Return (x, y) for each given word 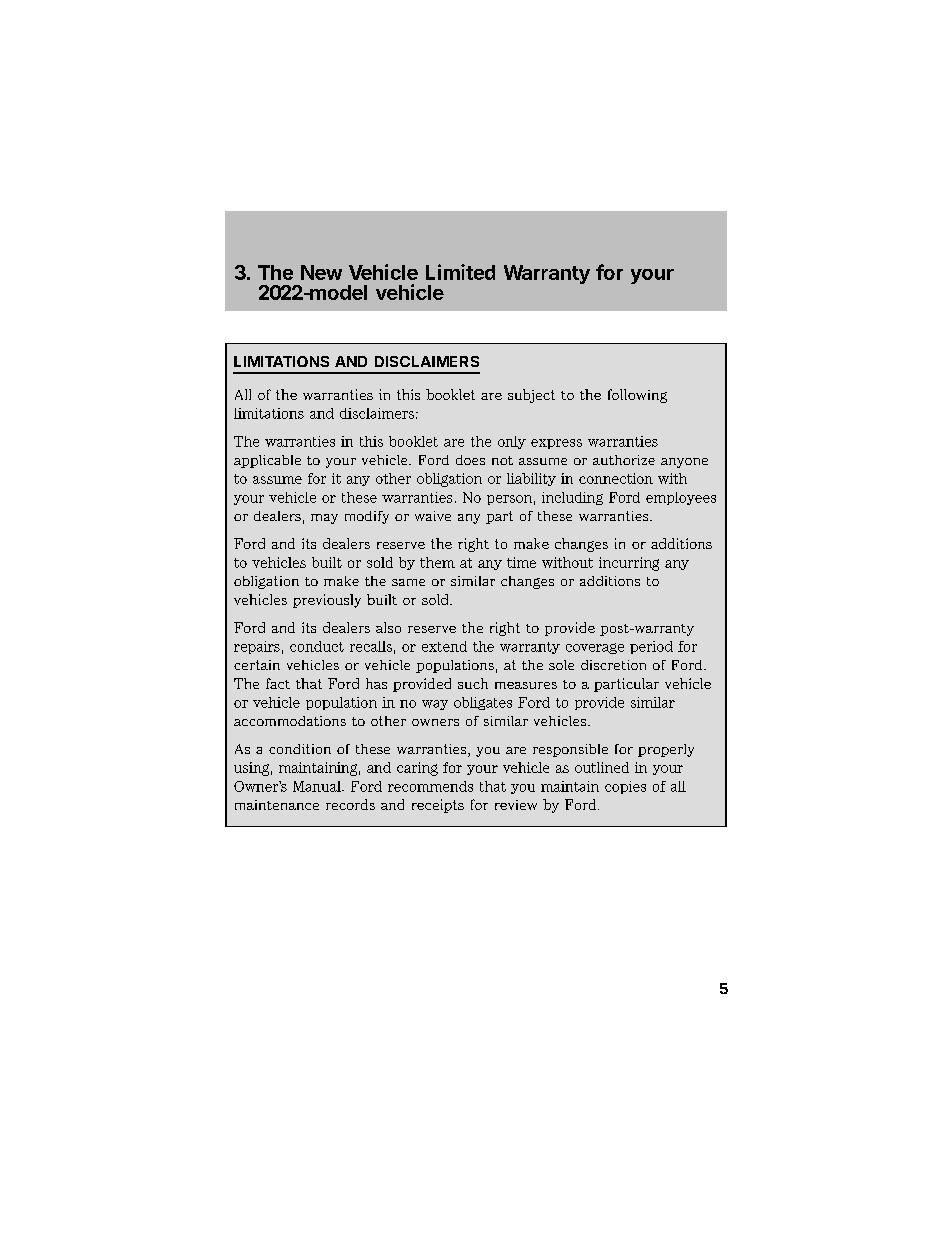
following (637, 396)
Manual (318, 786)
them (437, 562)
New (321, 272)
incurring (629, 564)
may (324, 519)
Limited (460, 272)
